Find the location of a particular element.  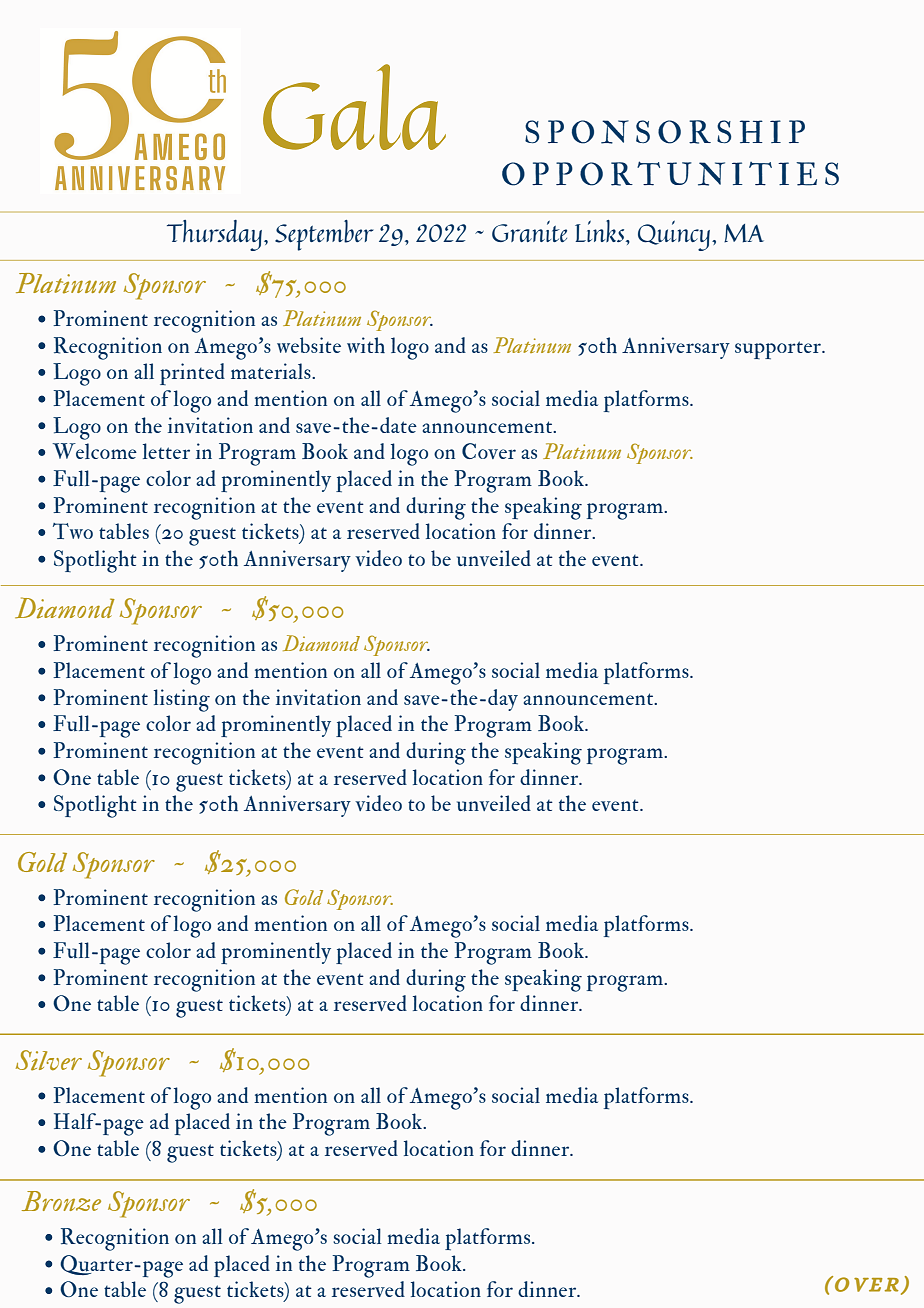

with is located at coordinates (366, 345).
